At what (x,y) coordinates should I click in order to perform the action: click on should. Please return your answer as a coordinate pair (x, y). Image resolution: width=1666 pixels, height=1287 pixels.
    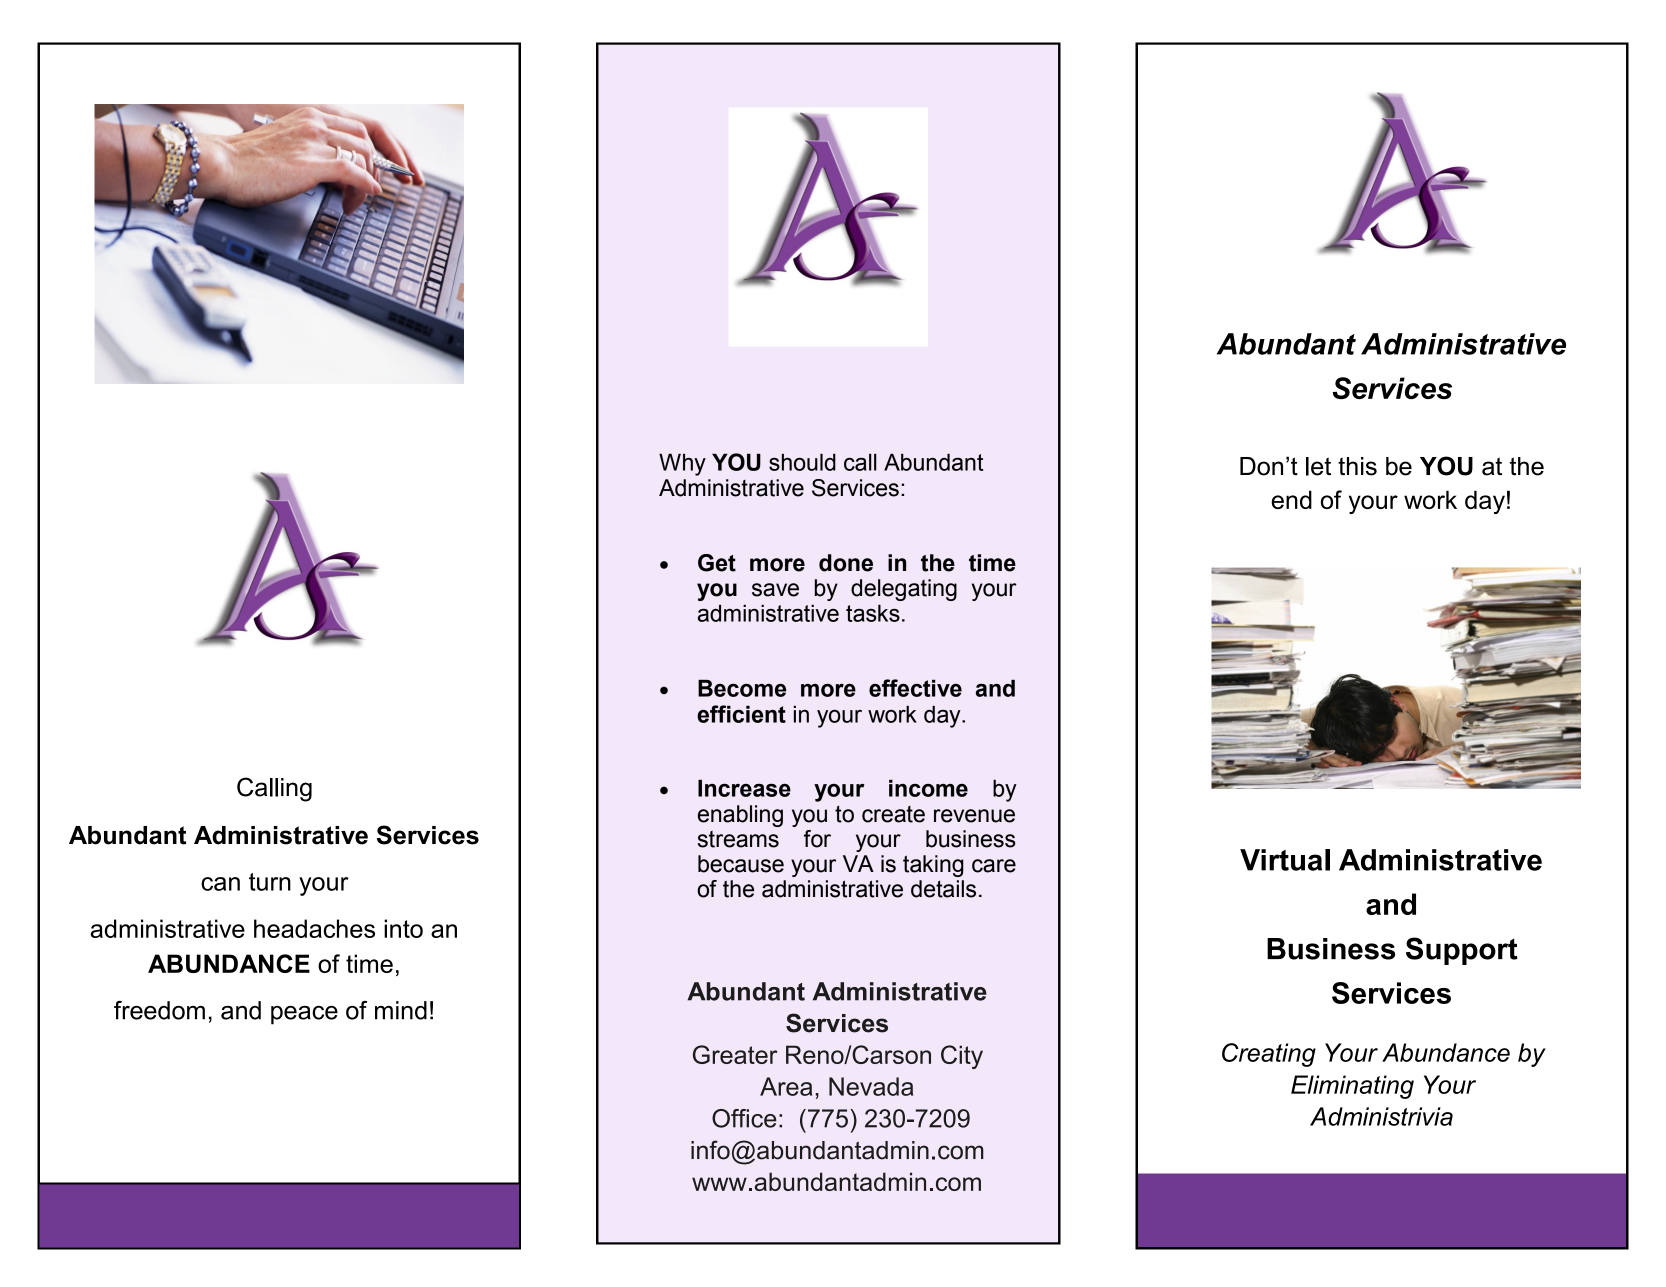
    Looking at the image, I should click on (802, 462).
